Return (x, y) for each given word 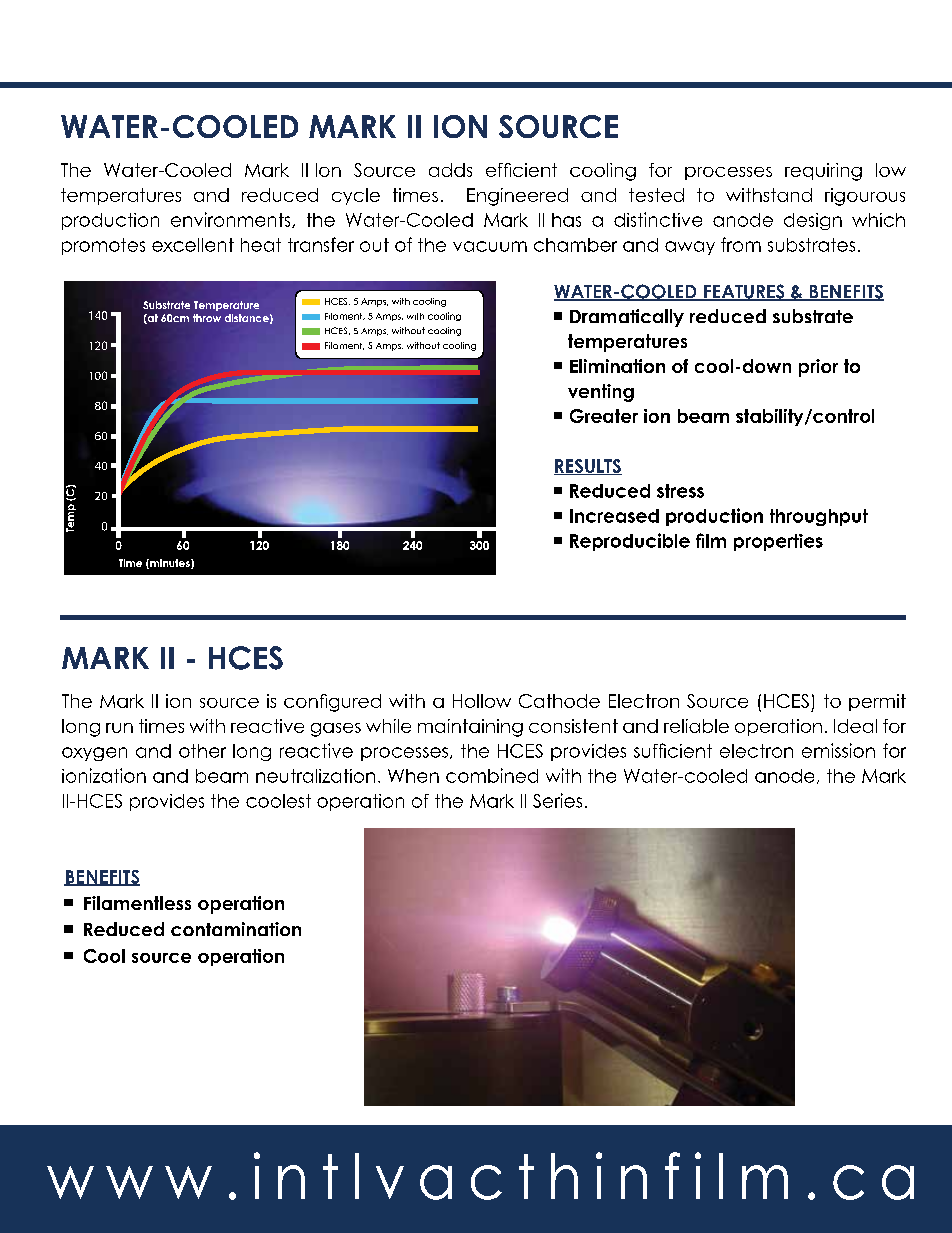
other (202, 751)
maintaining (470, 728)
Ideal (855, 726)
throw (207, 318)
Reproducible (630, 542)
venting (601, 393)
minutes (170, 564)
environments (232, 220)
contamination (236, 929)
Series (557, 800)
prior (818, 368)
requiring (823, 172)
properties (778, 542)
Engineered (517, 197)
